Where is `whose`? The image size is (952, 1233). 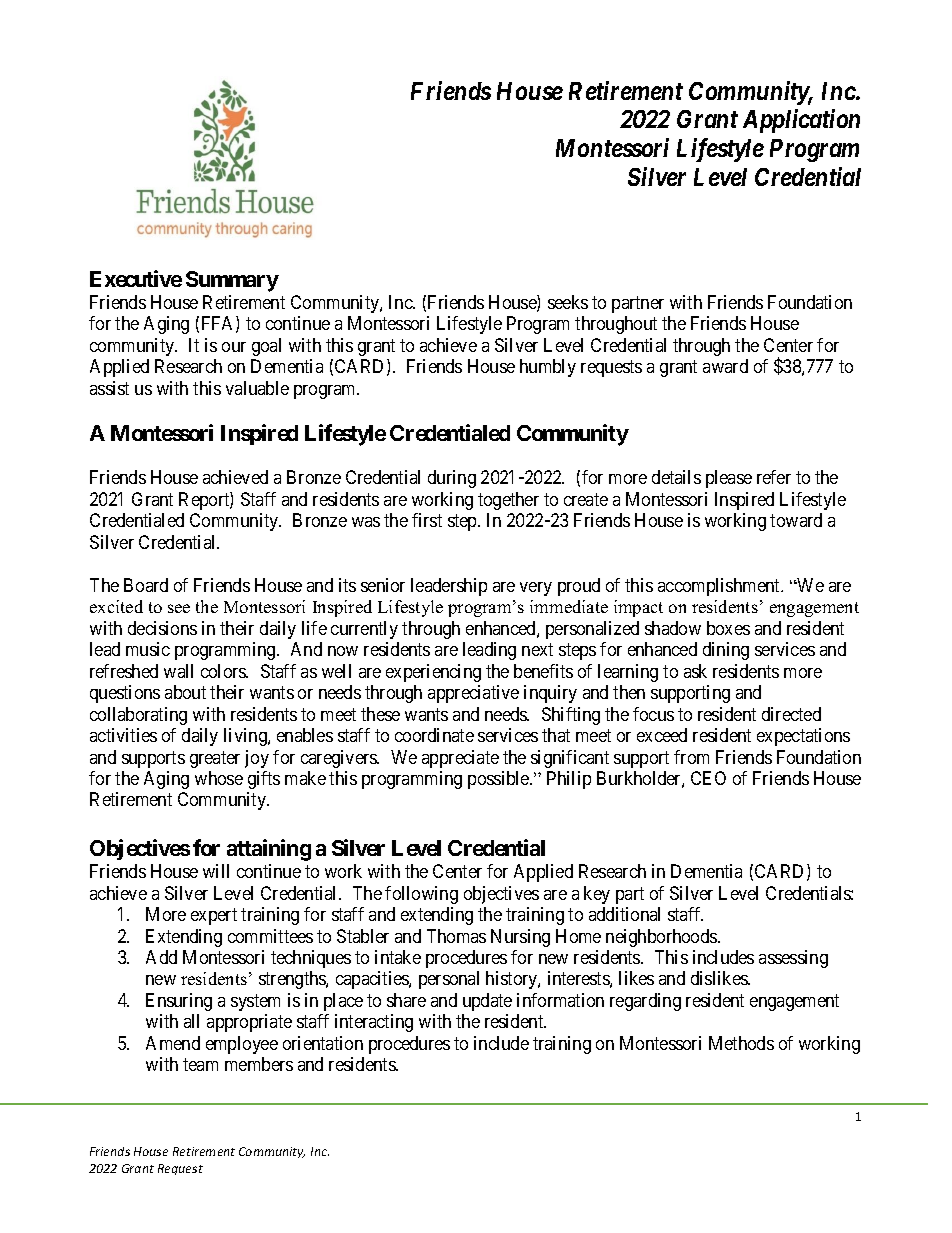
whose is located at coordinates (219, 778).
